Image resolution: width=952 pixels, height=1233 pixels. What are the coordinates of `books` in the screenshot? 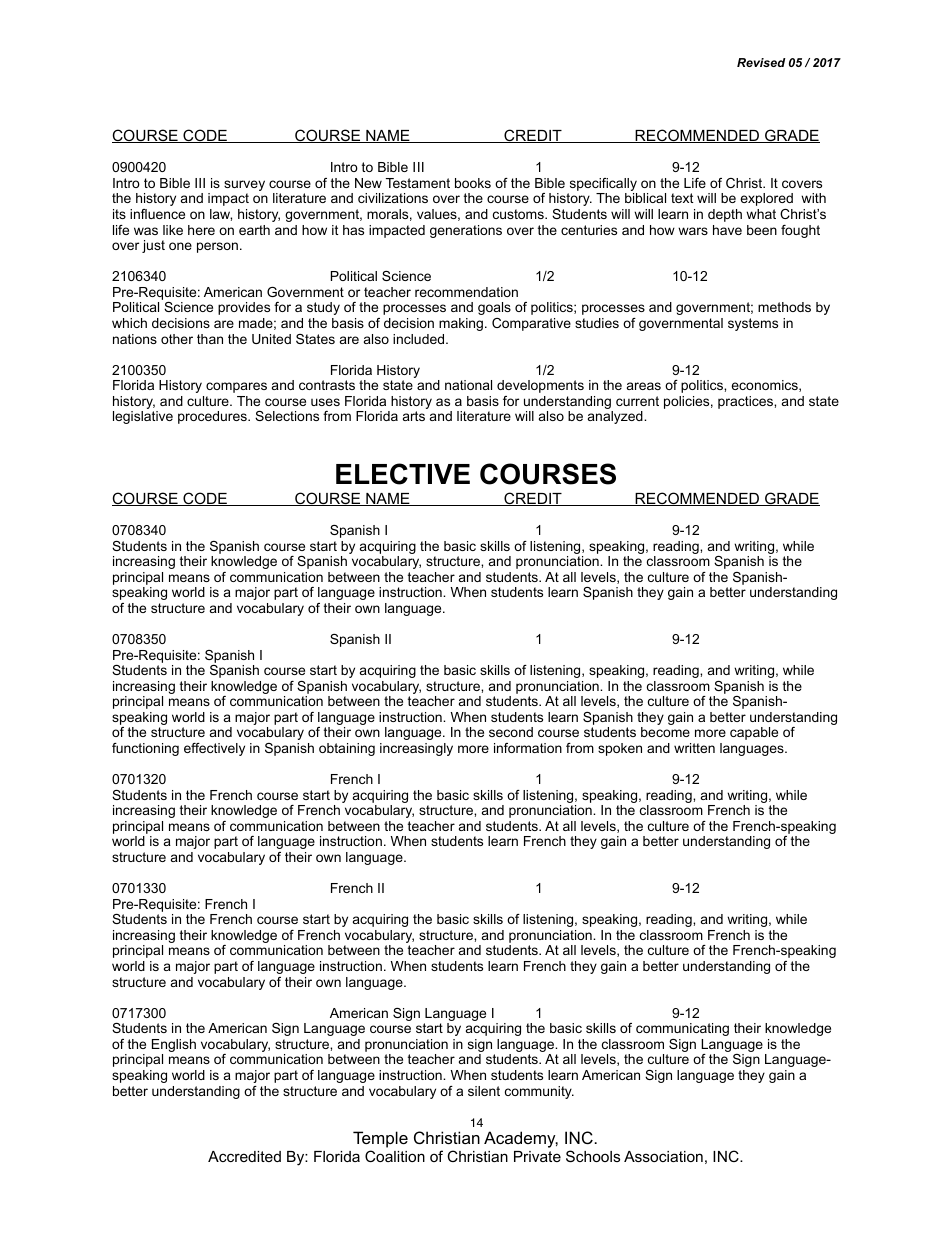 It's located at (473, 183).
